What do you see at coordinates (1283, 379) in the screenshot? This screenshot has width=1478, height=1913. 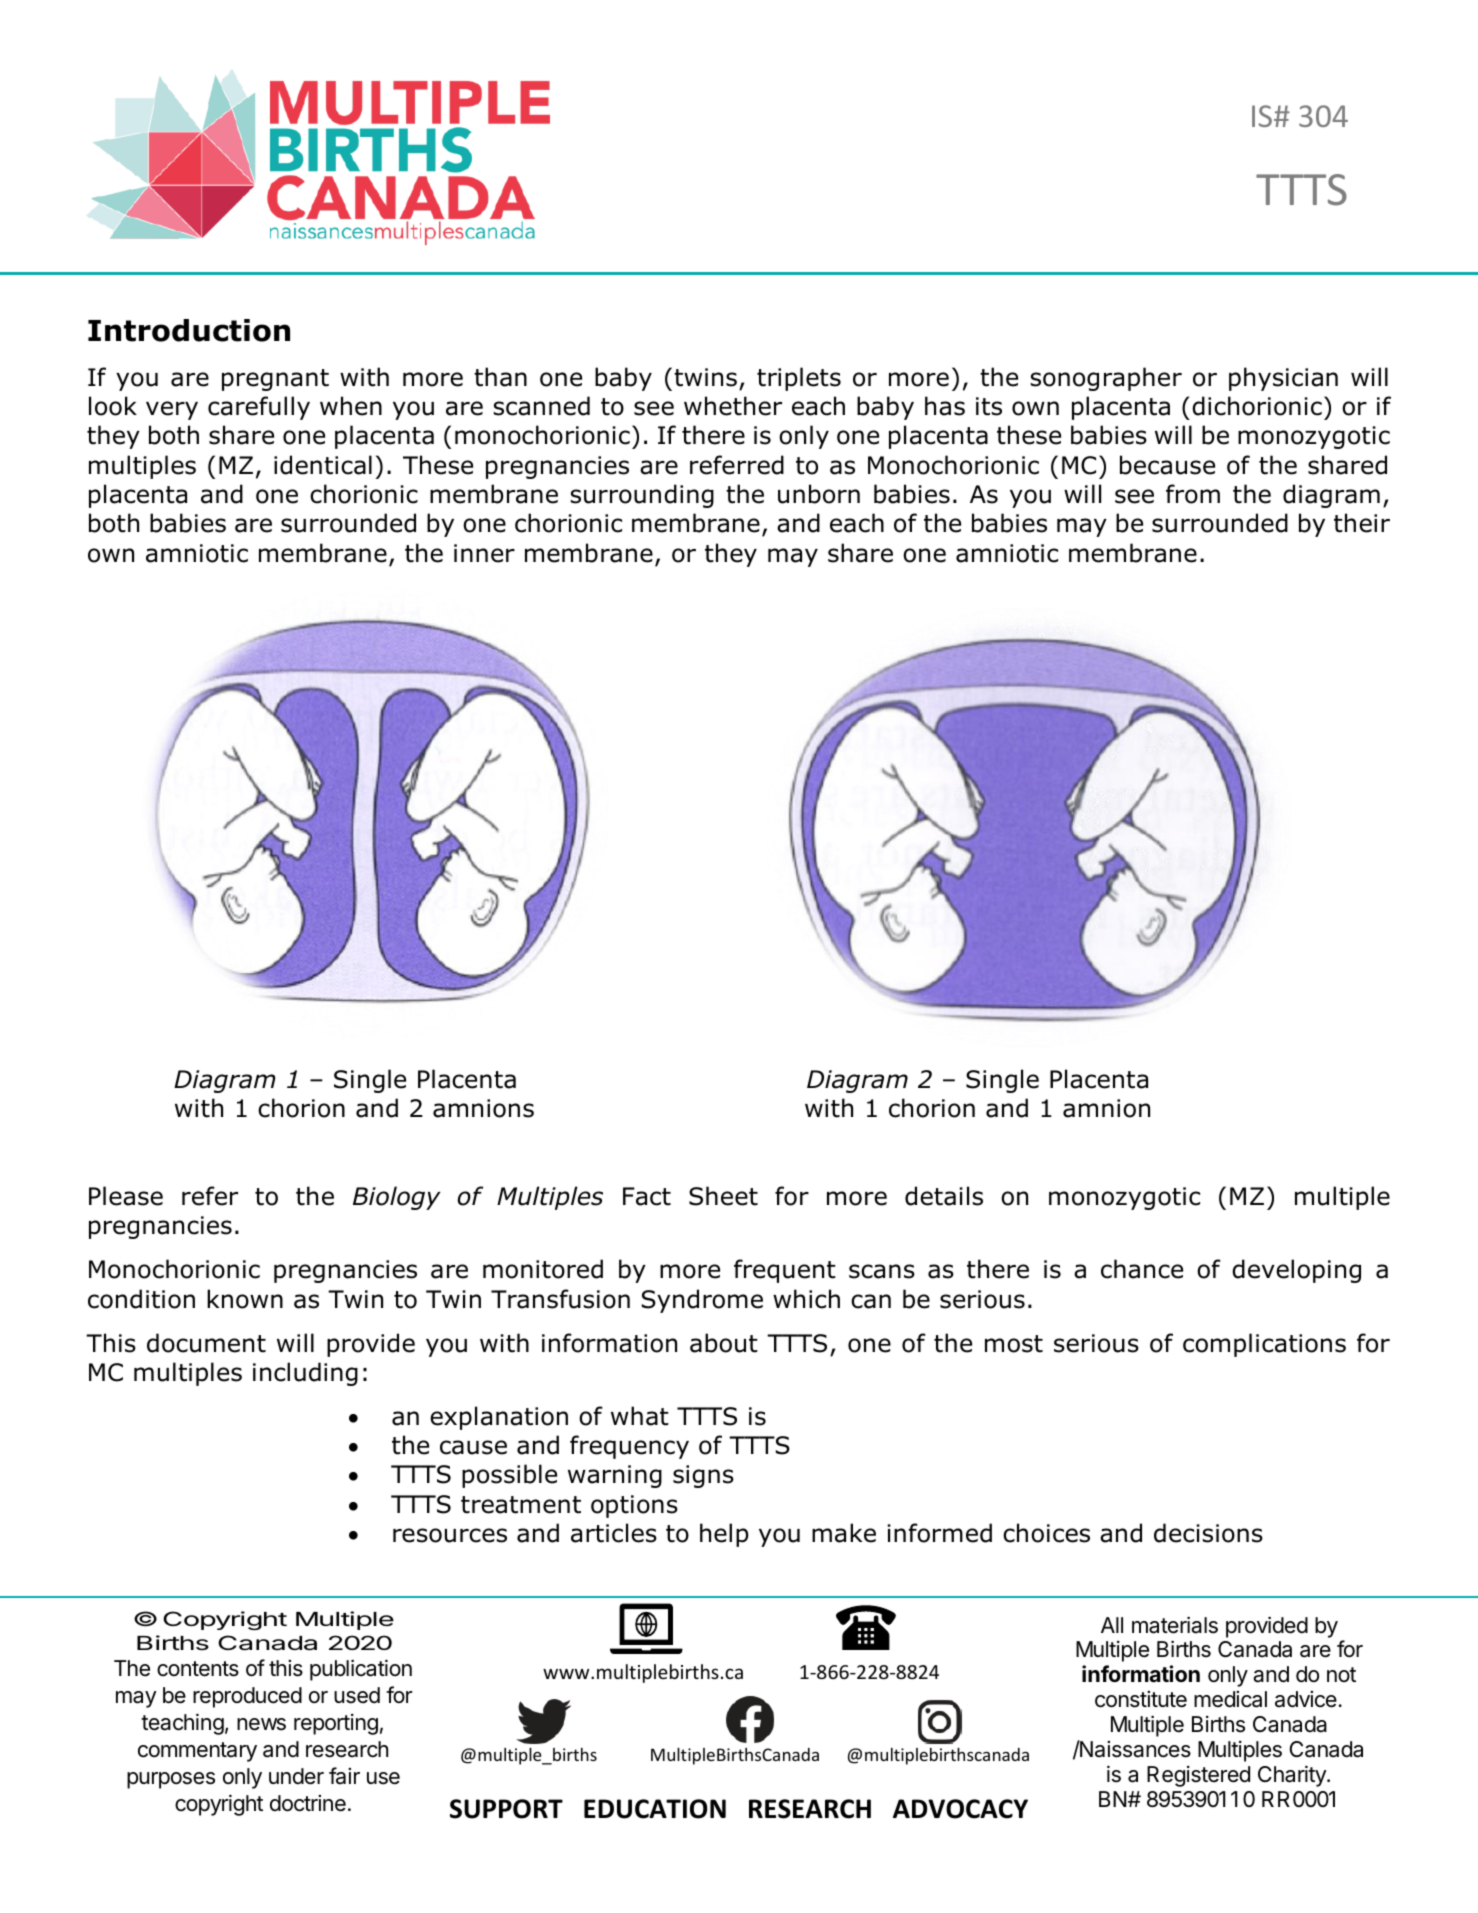 I see `physician` at bounding box center [1283, 379].
